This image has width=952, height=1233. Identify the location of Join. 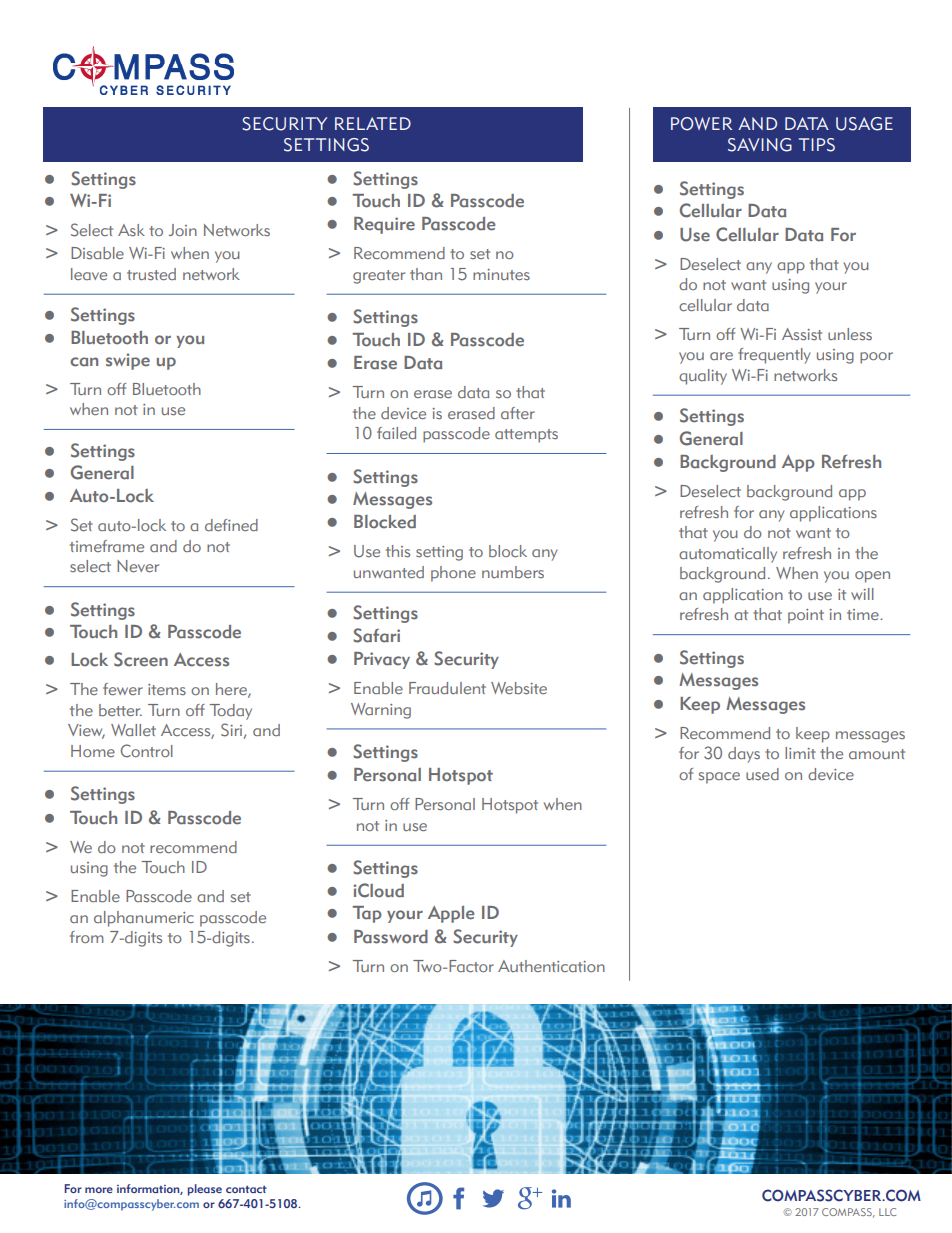
(183, 230).
